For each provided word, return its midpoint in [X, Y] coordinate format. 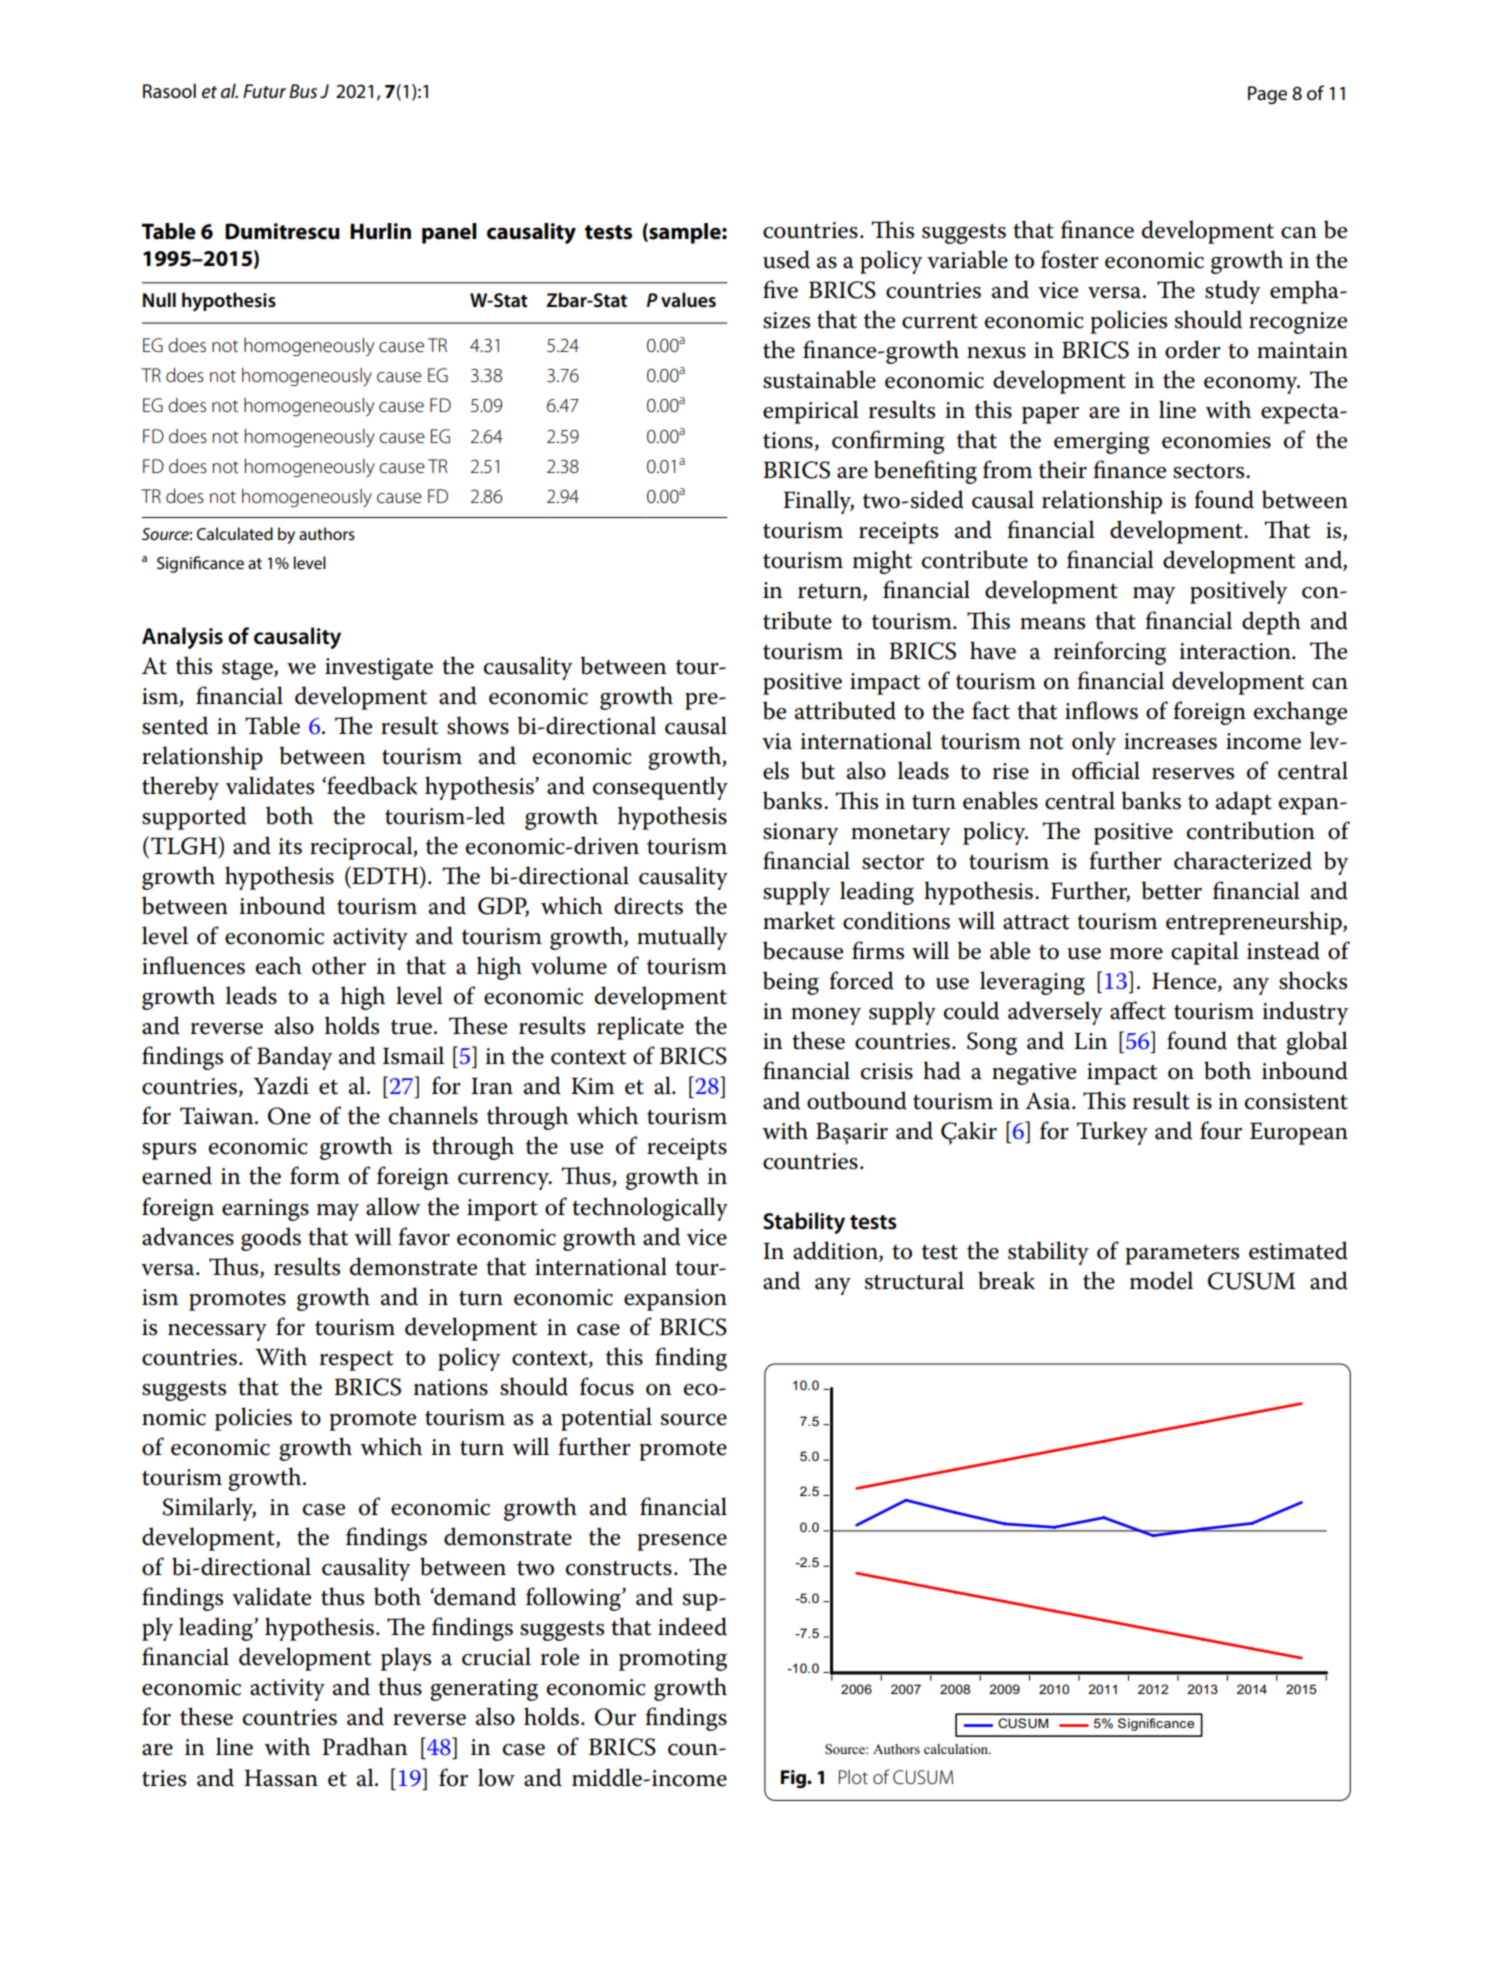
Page [1267, 95]
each [279, 965]
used [786, 259]
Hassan [281, 1778]
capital [1205, 953]
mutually [682, 938]
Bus [303, 91]
